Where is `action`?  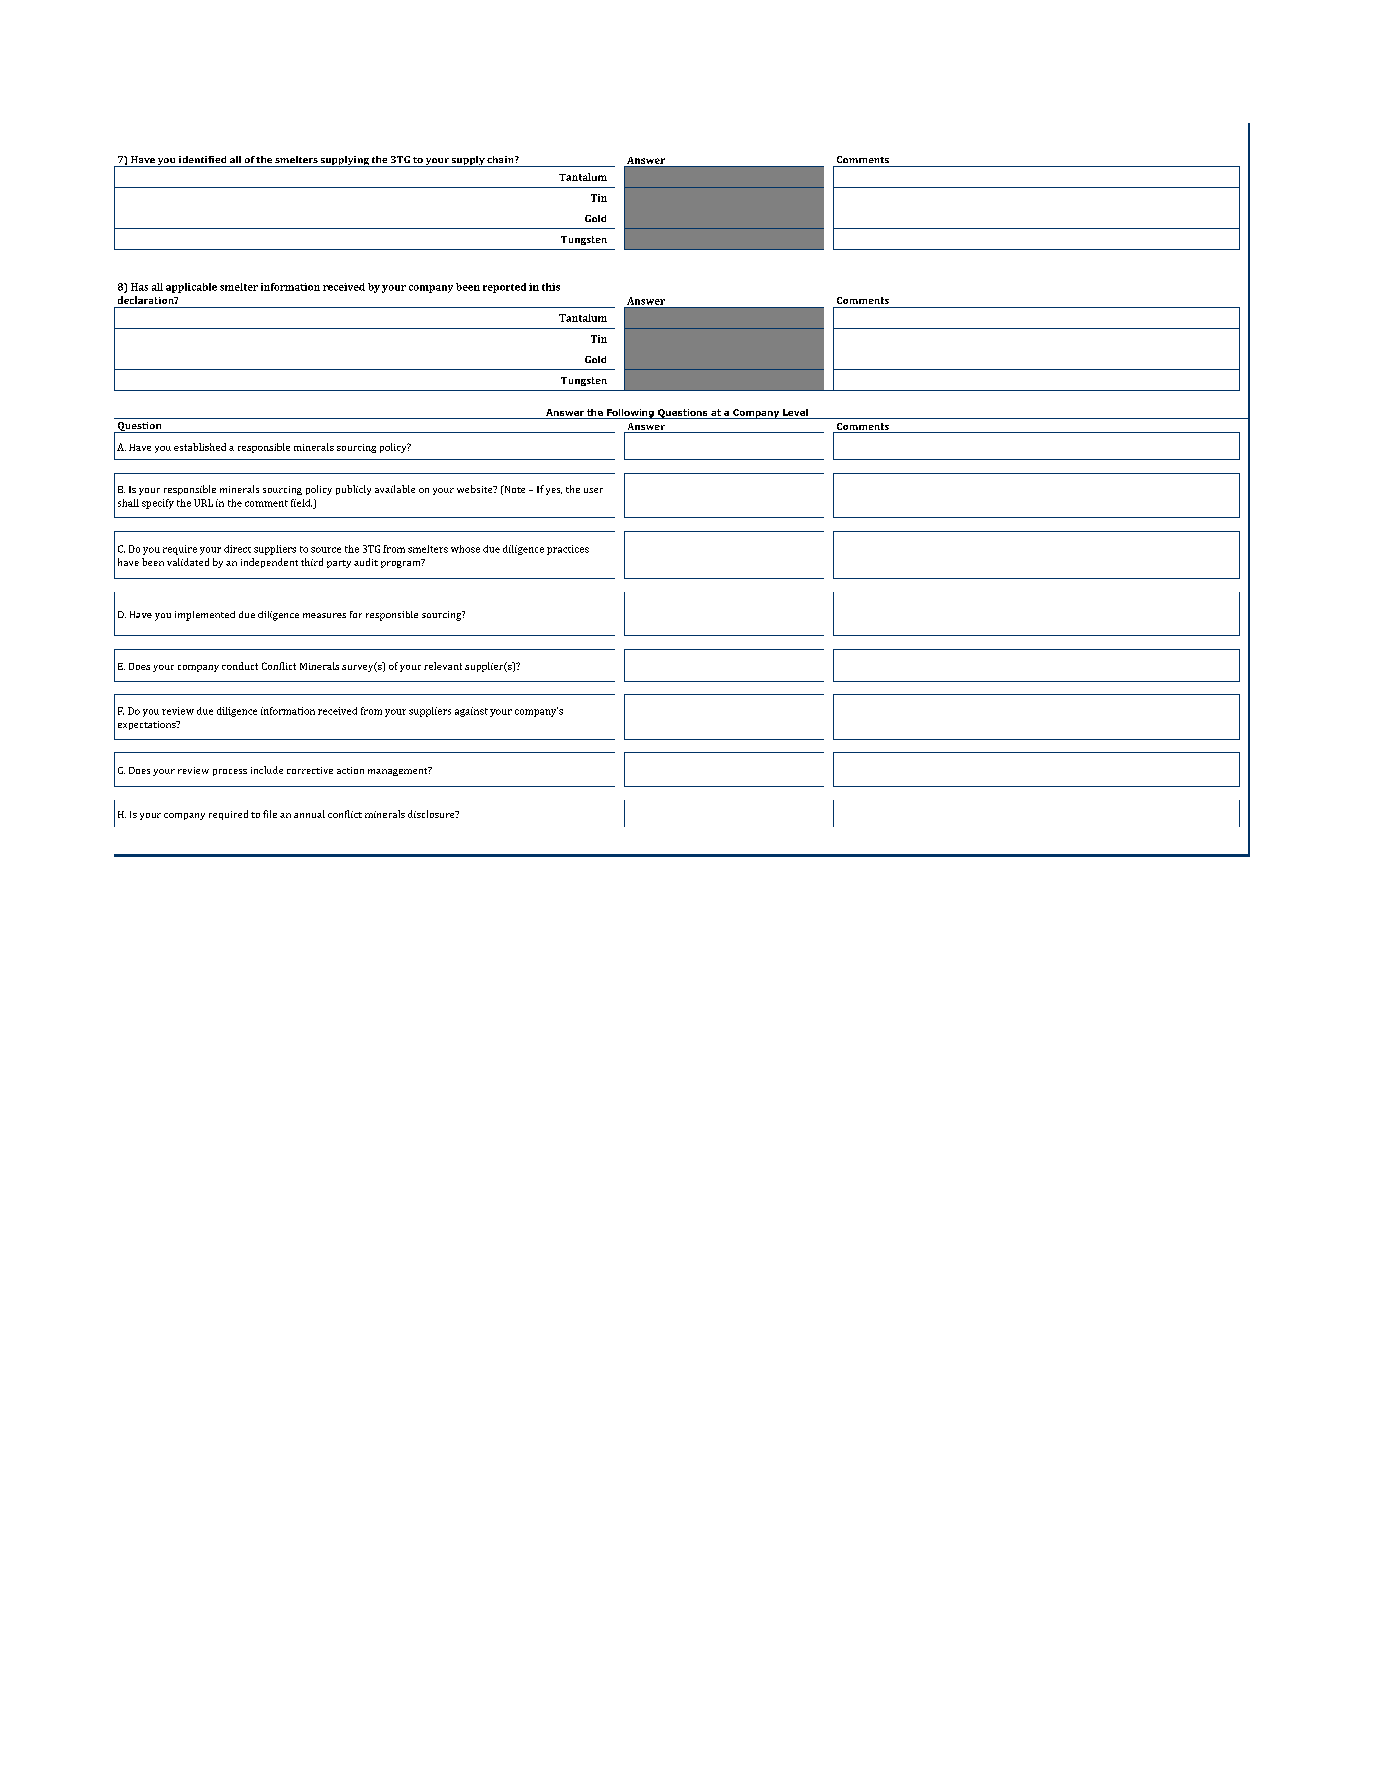
action is located at coordinates (350, 770).
